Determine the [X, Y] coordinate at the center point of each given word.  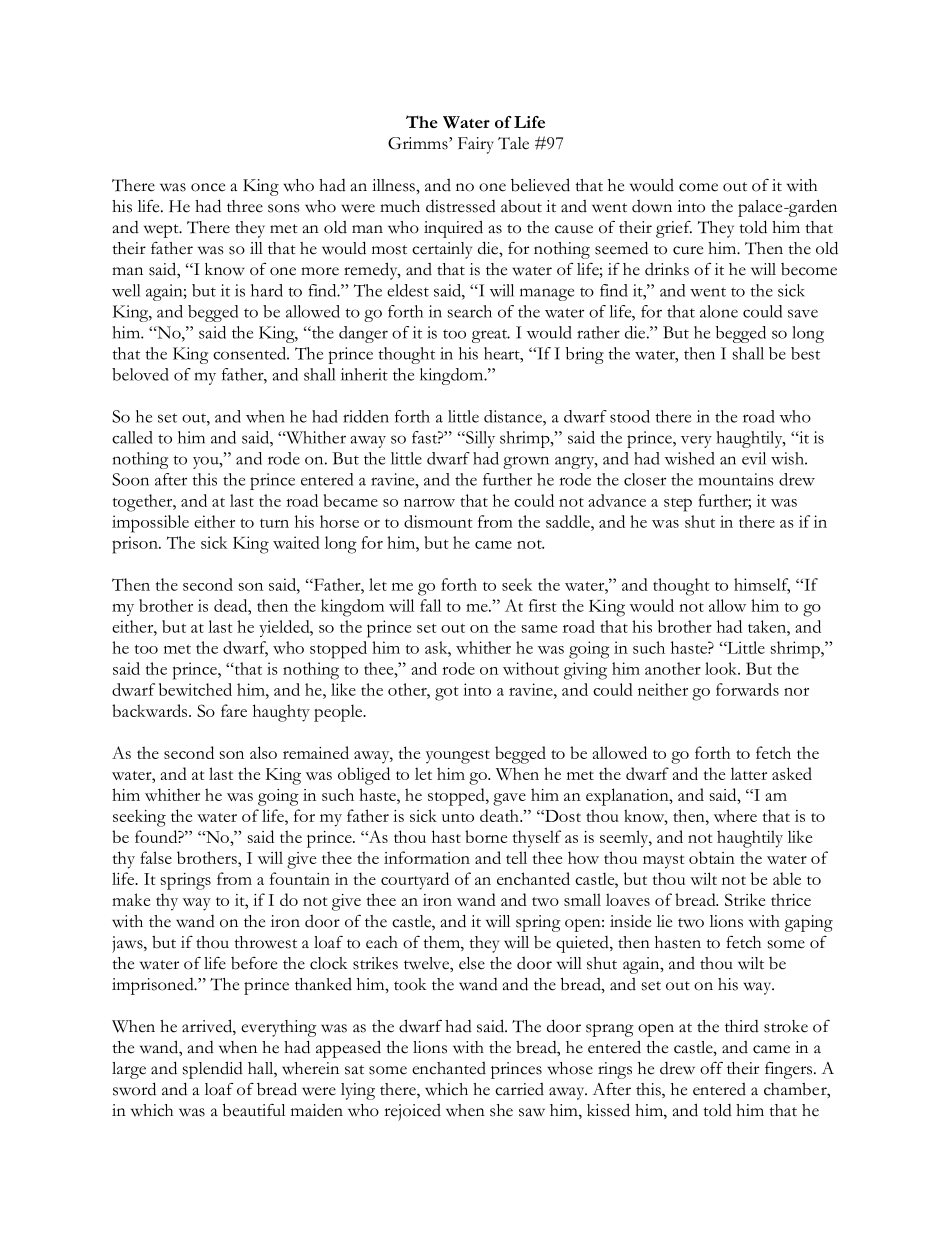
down [652, 206]
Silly [479, 439]
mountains [736, 479]
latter [749, 773]
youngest [458, 757]
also [263, 752]
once [208, 187]
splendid [212, 1070]
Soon [130, 479]
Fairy [476, 145]
